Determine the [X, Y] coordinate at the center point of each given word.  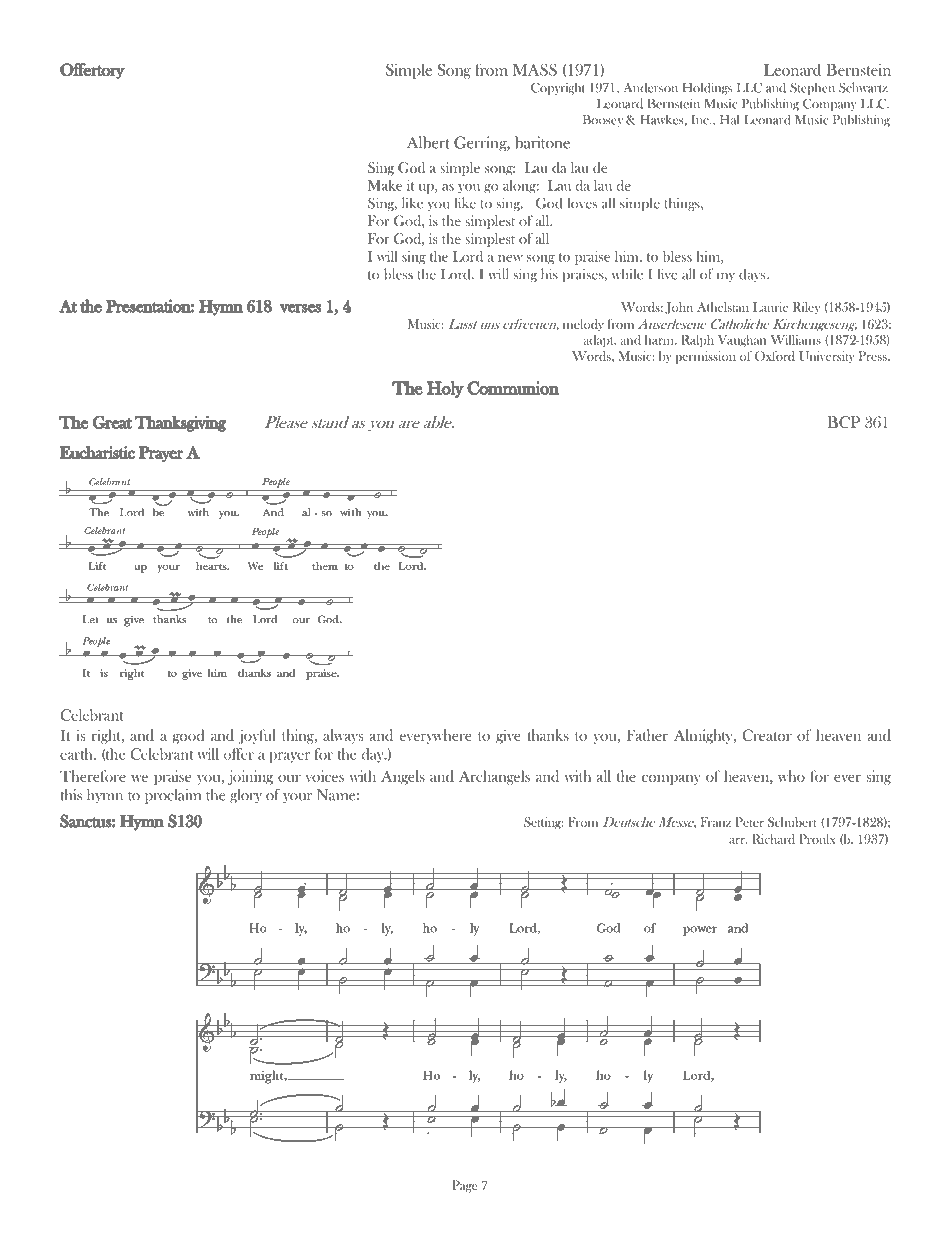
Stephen [812, 88]
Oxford [775, 356]
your [297, 798]
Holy [445, 389]
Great [112, 422]
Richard [773, 839]
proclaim [173, 796]
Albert [428, 142]
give [508, 736]
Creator [767, 735]
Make [385, 185]
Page [464, 1186]
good [188, 736]
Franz [716, 822]
